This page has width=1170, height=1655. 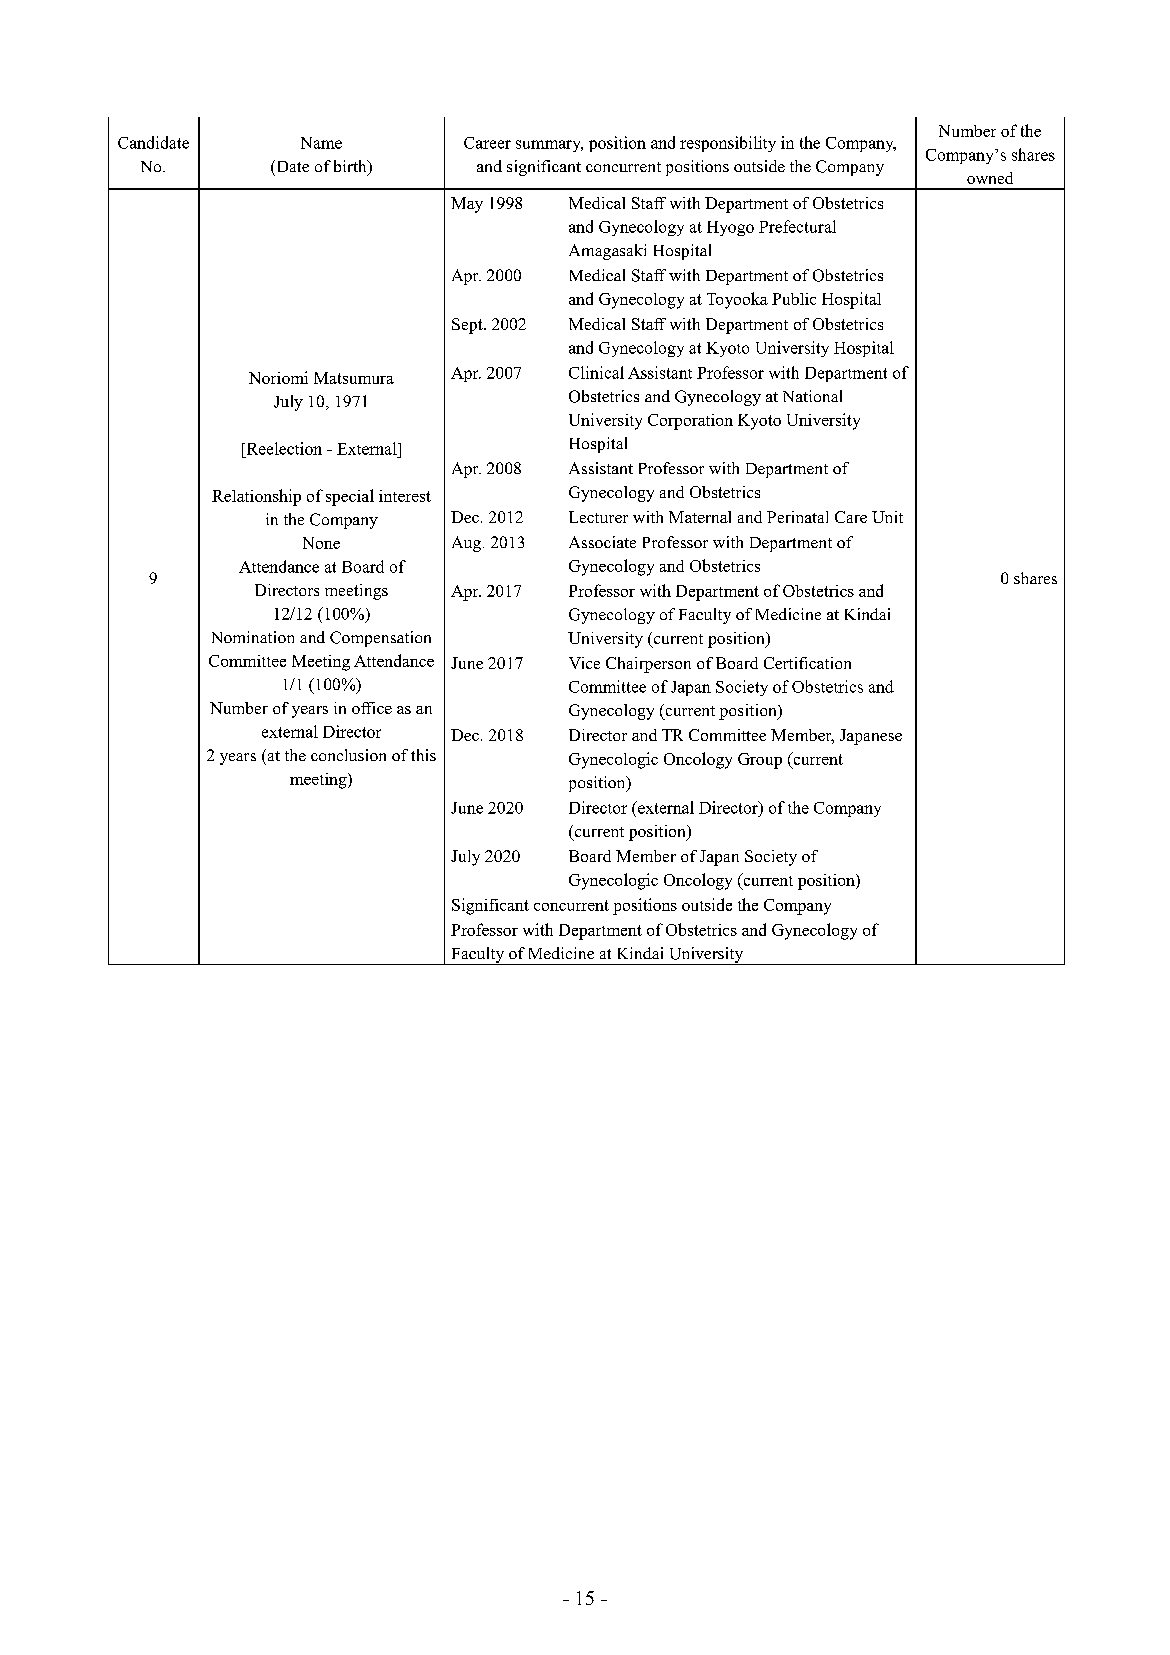 I want to click on Reelection, so click(x=283, y=448).
